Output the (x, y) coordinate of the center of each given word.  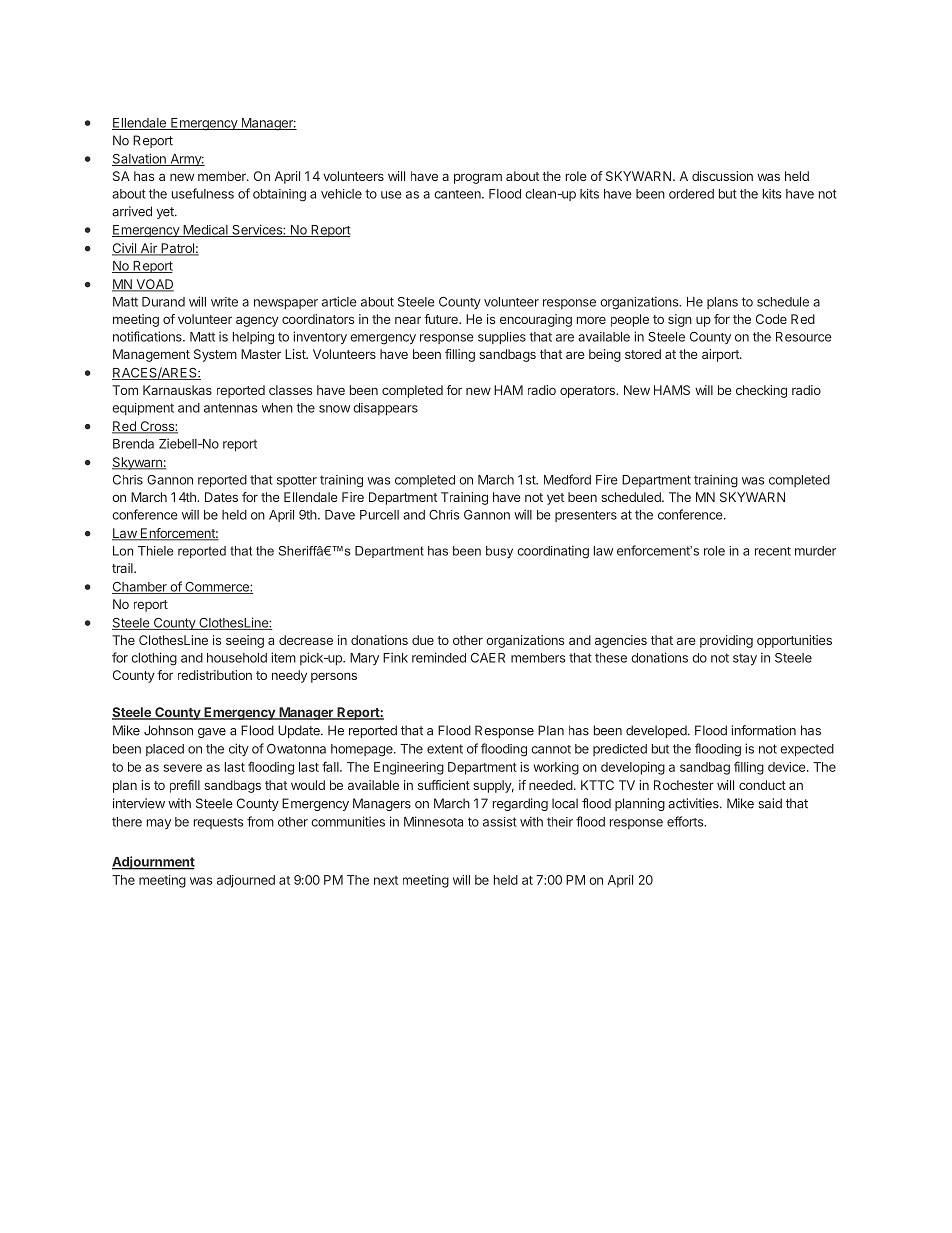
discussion (722, 176)
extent (445, 749)
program (478, 178)
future (442, 319)
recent (773, 551)
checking (761, 391)
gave (212, 733)
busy (499, 552)
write (224, 302)
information (764, 730)
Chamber (140, 588)
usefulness (203, 193)
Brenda (133, 444)
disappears (385, 409)
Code (771, 319)
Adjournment (153, 863)
